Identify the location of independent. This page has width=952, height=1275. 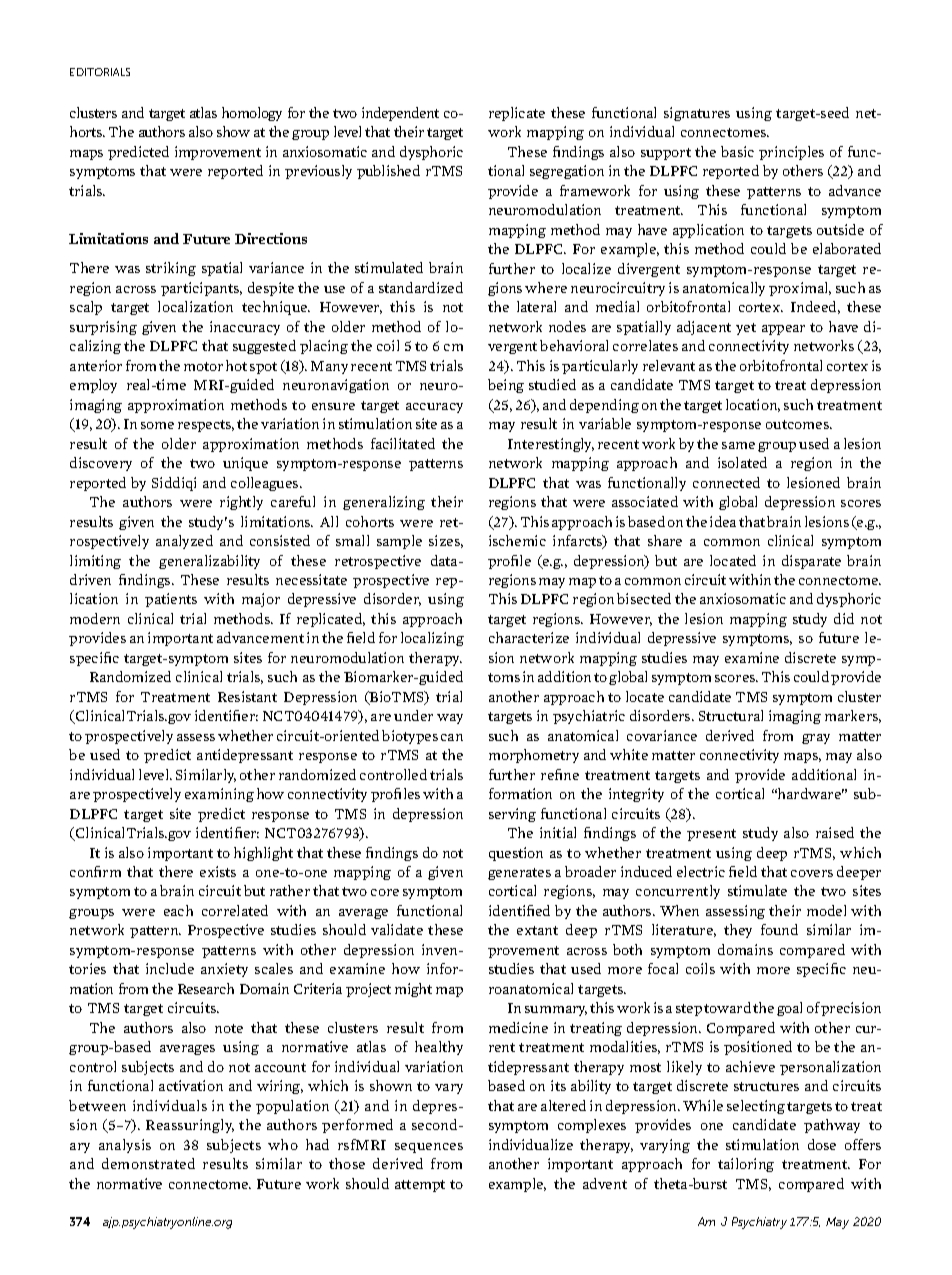
(400, 114).
